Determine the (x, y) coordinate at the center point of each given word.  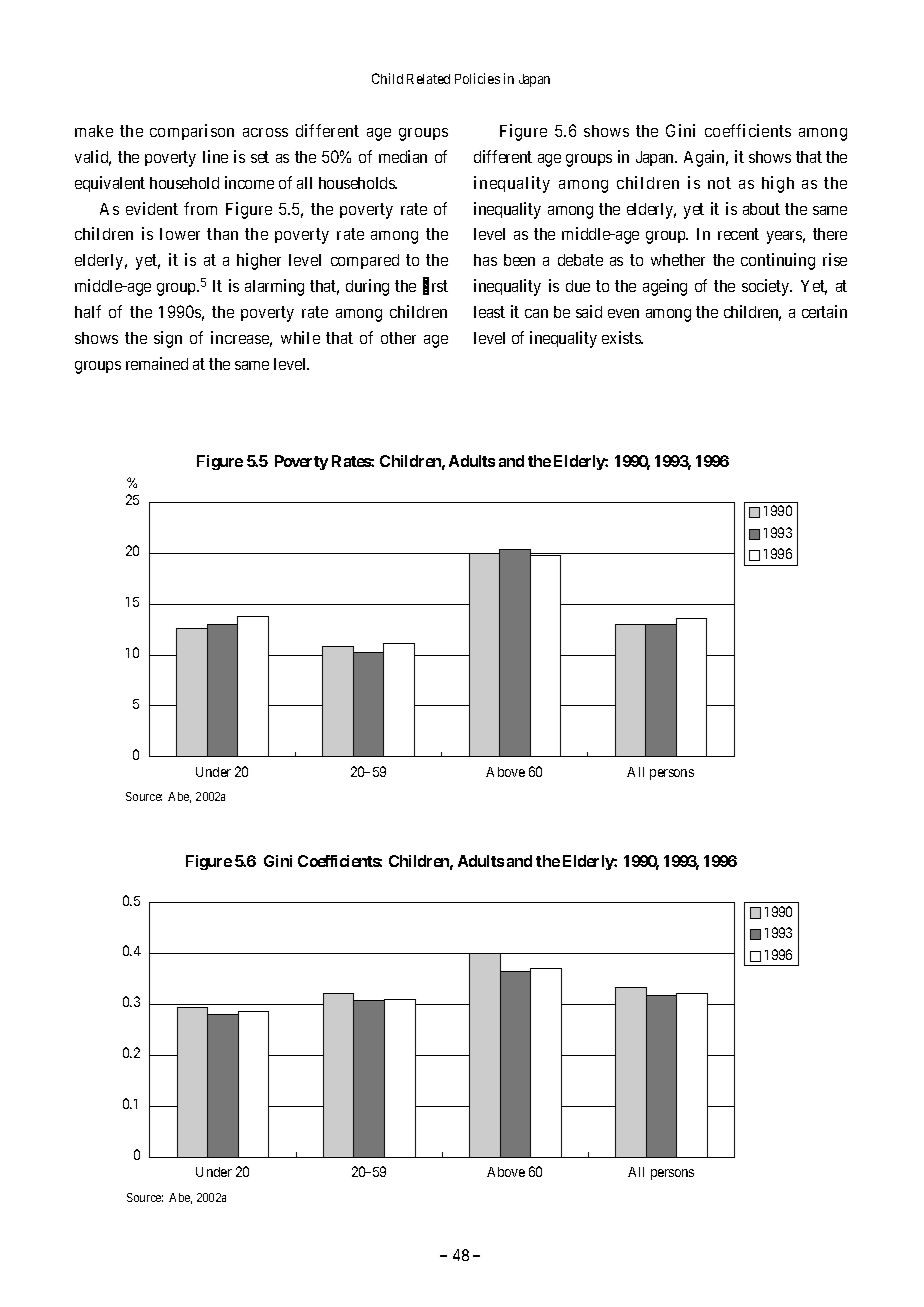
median (403, 156)
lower (180, 234)
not (719, 183)
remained (157, 363)
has (485, 260)
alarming (274, 287)
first (435, 287)
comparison (192, 132)
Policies (477, 78)
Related (428, 79)
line (215, 156)
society (767, 287)
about (761, 209)
